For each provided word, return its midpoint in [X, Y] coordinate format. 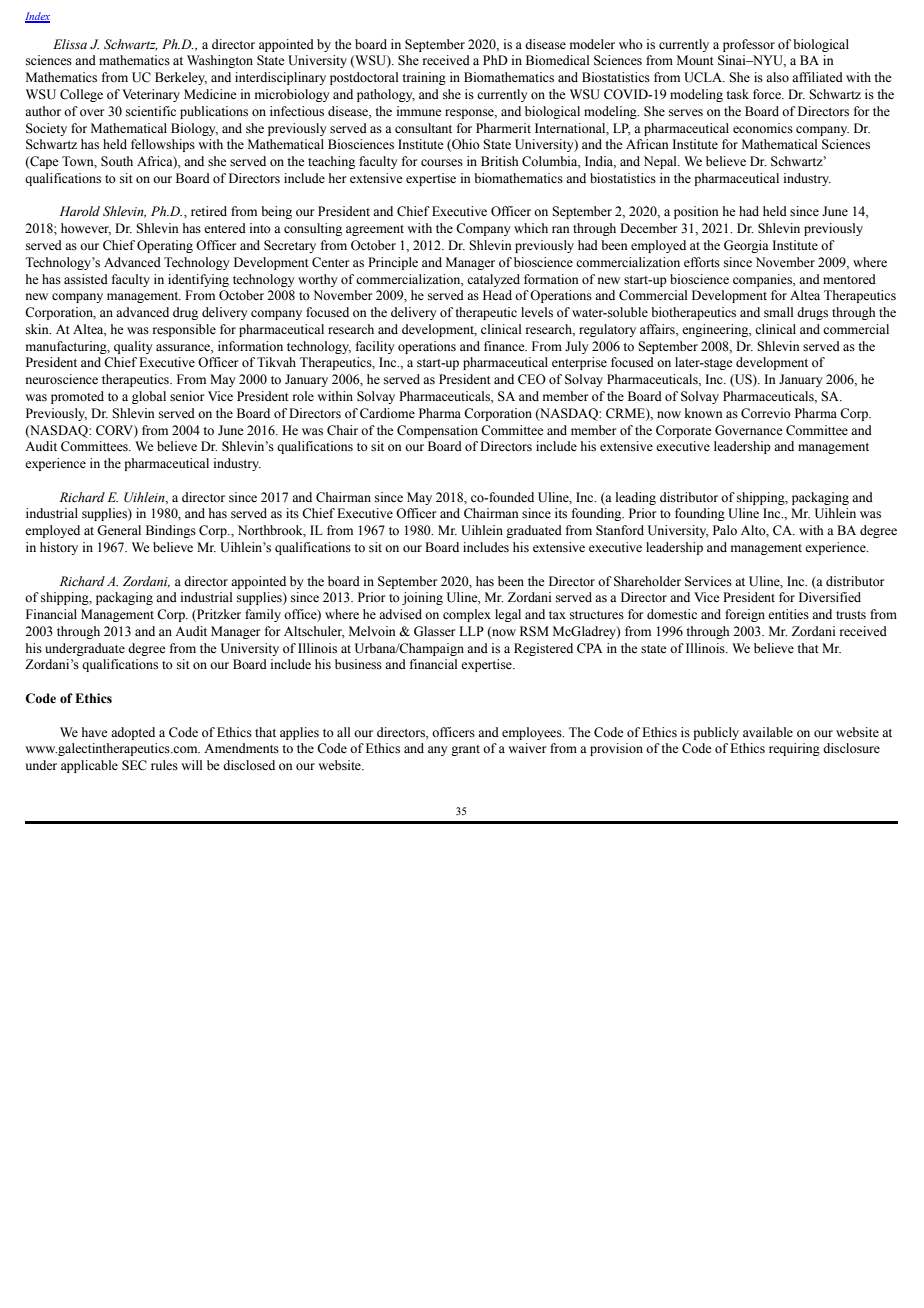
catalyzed [493, 280]
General [119, 530]
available [768, 732]
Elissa [70, 44]
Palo [725, 530]
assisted [86, 279]
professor [749, 45]
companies [763, 280]
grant [465, 750]
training [424, 78]
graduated [534, 531]
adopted [133, 733]
